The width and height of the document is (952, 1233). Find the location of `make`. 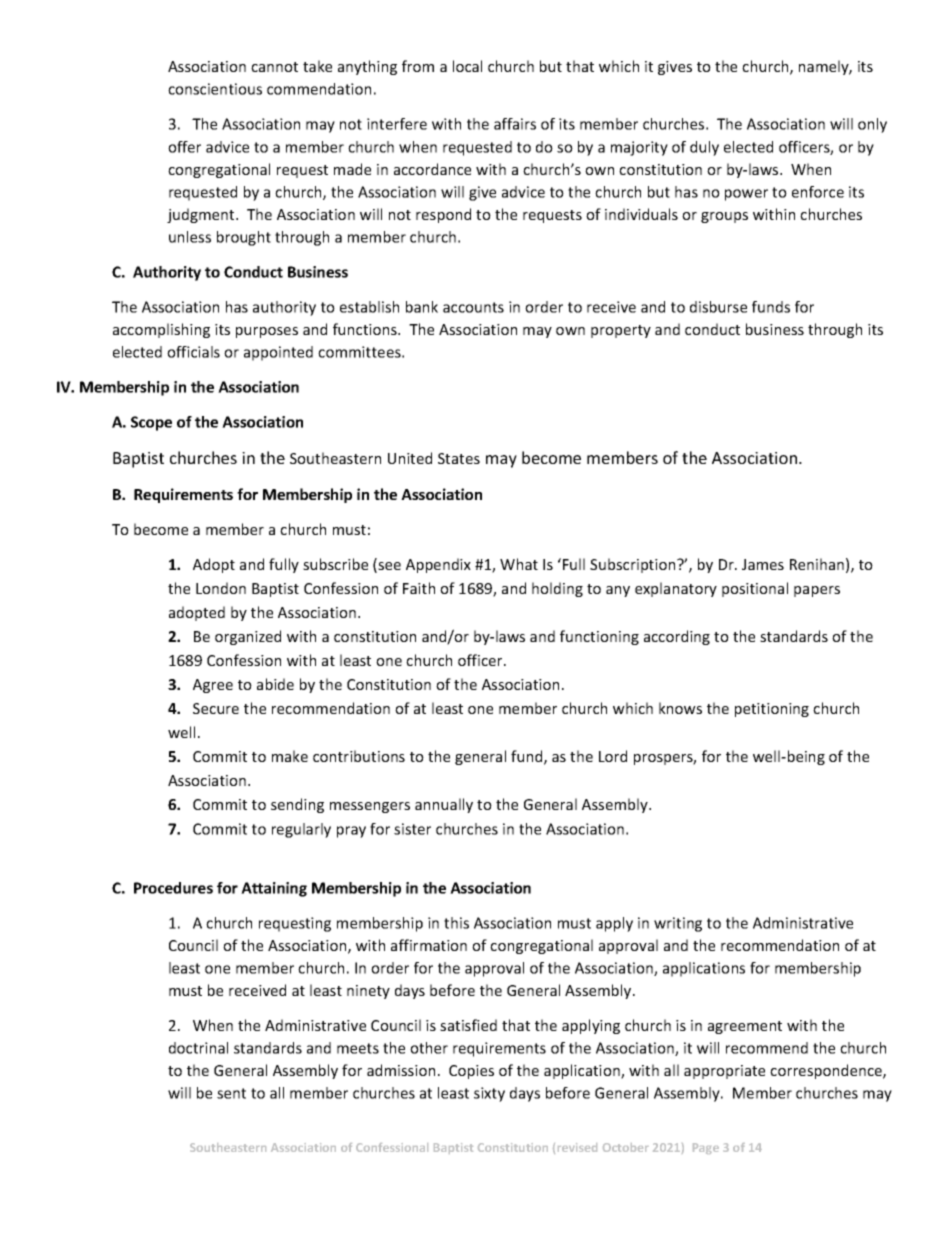

make is located at coordinates (290, 756).
